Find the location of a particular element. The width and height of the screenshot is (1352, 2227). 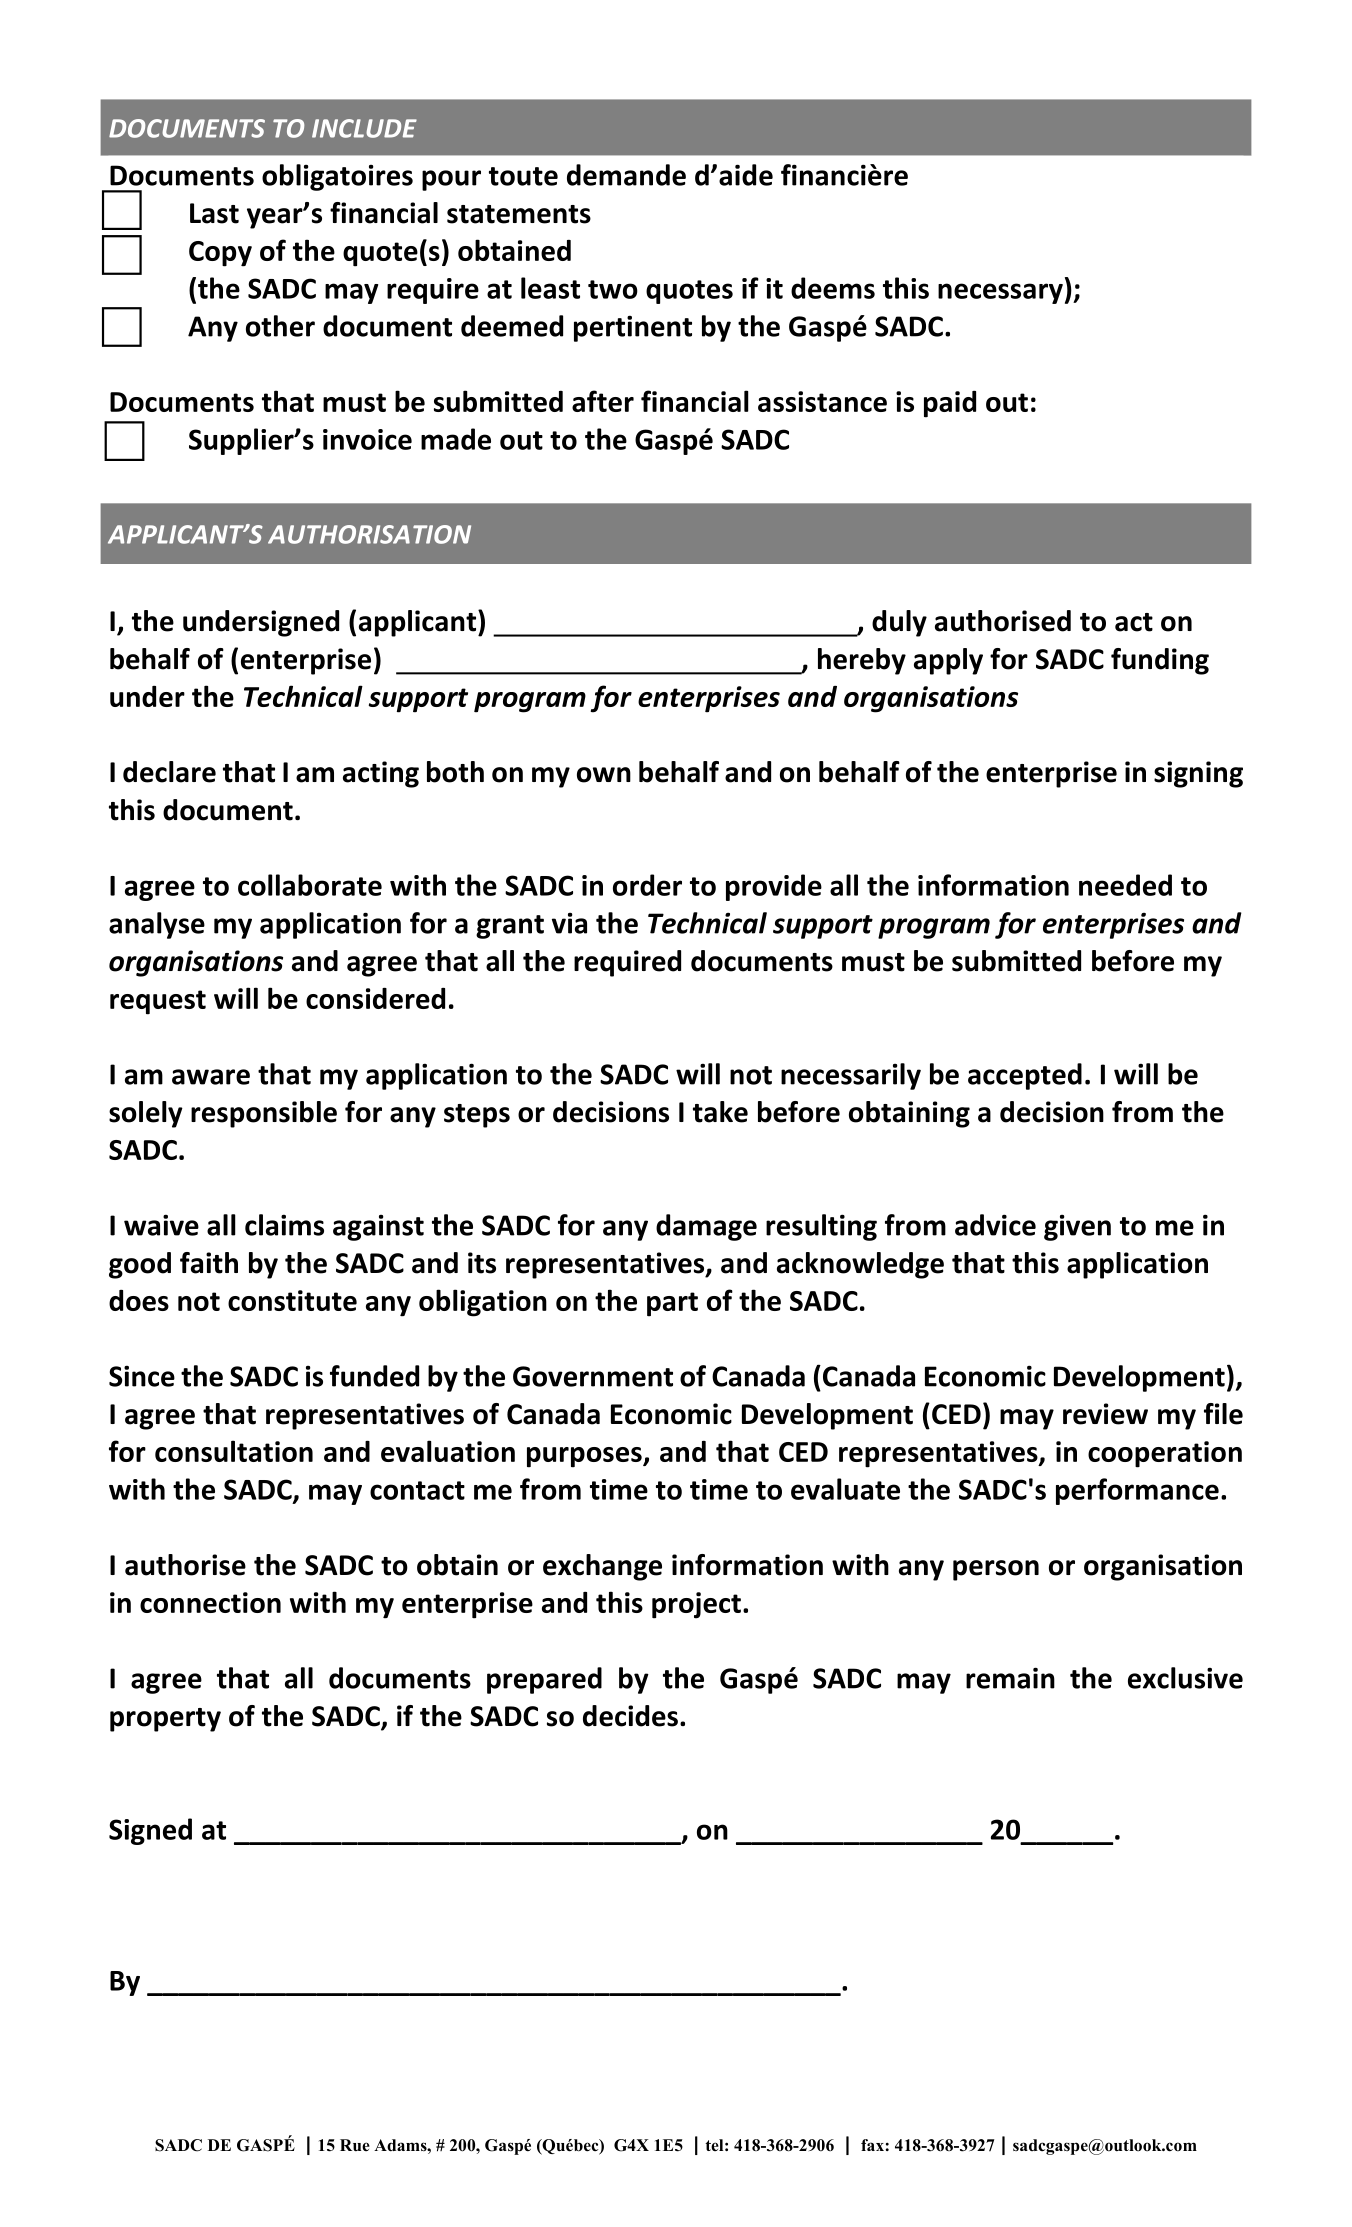

fax is located at coordinates (872, 2145).
